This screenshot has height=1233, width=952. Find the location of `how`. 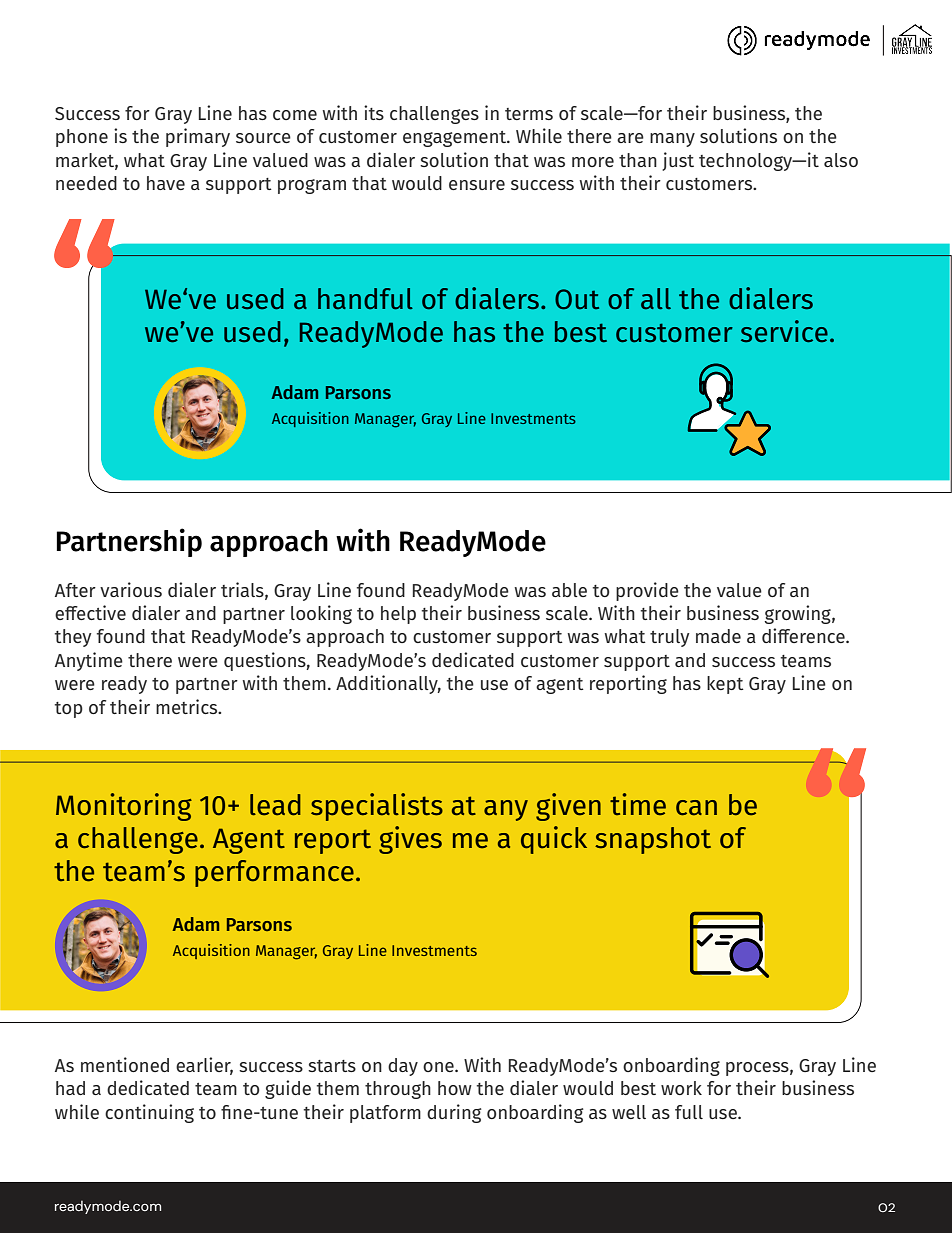

how is located at coordinates (455, 1088).
